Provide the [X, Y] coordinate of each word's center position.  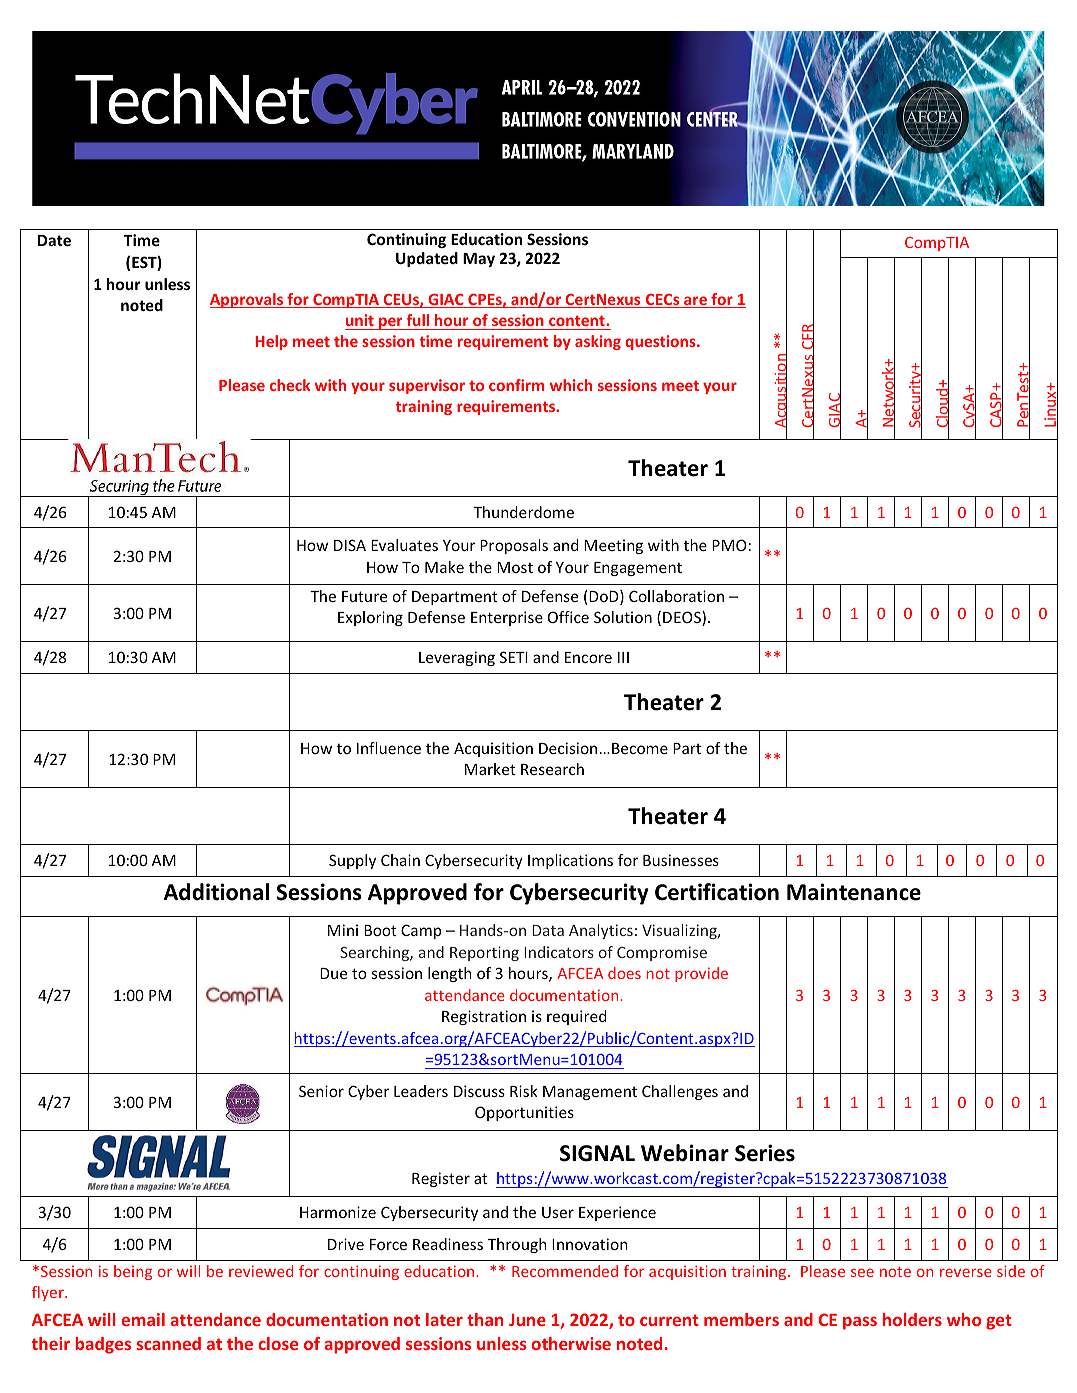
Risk [524, 1091]
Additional [216, 892]
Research [552, 769]
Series [765, 1153]
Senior [321, 1091]
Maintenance [854, 892]
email [143, 1319]
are [695, 302]
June [527, 1320]
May [479, 260]
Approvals [248, 300]
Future [364, 596]
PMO [729, 545]
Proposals [514, 546]
